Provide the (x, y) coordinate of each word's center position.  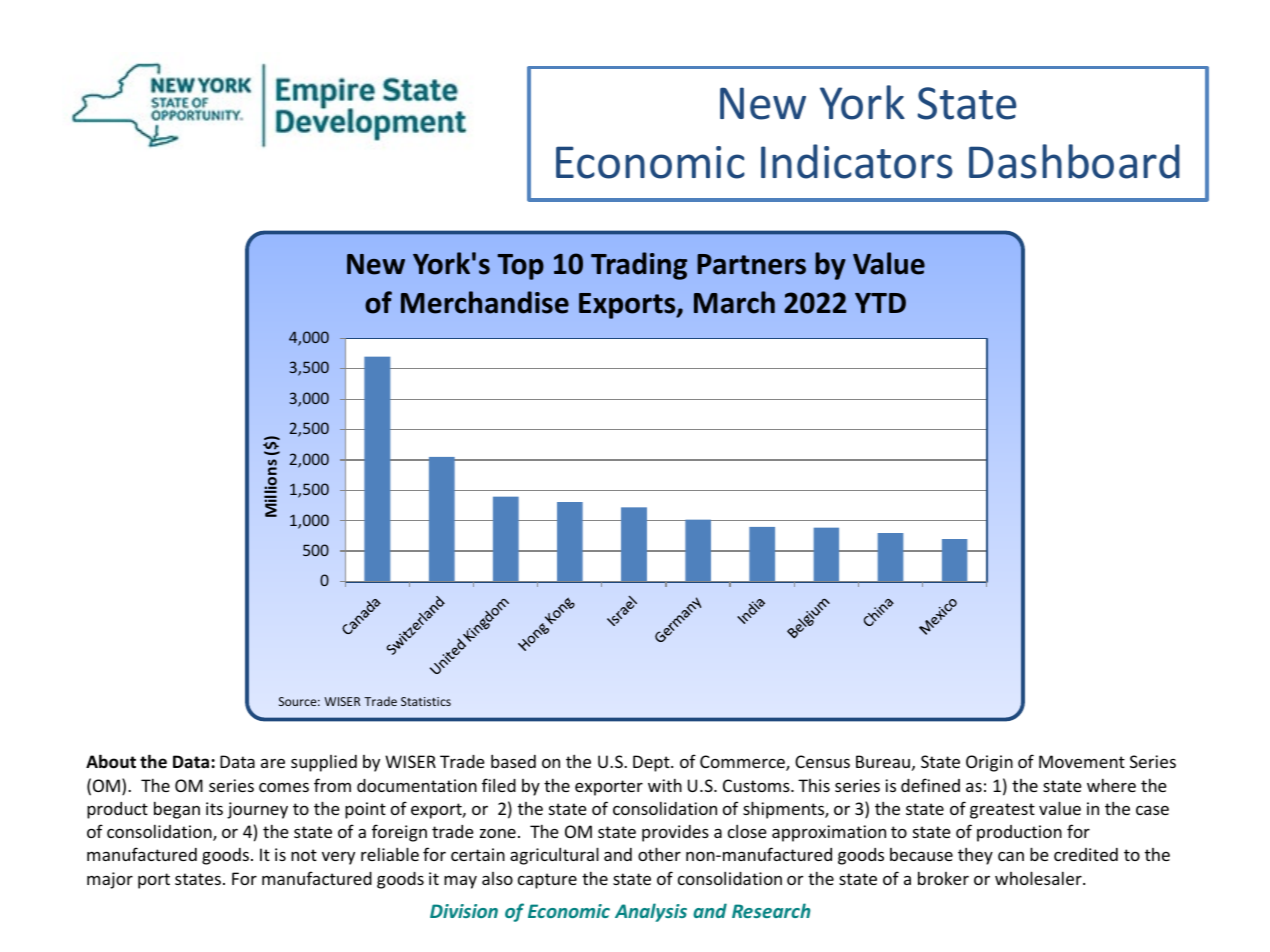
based (513, 761)
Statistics (426, 701)
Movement (1082, 761)
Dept (652, 763)
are (273, 763)
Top (520, 267)
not (304, 855)
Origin (989, 763)
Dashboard (1074, 161)
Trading (639, 266)
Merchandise (485, 302)
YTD (880, 303)
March (734, 302)
